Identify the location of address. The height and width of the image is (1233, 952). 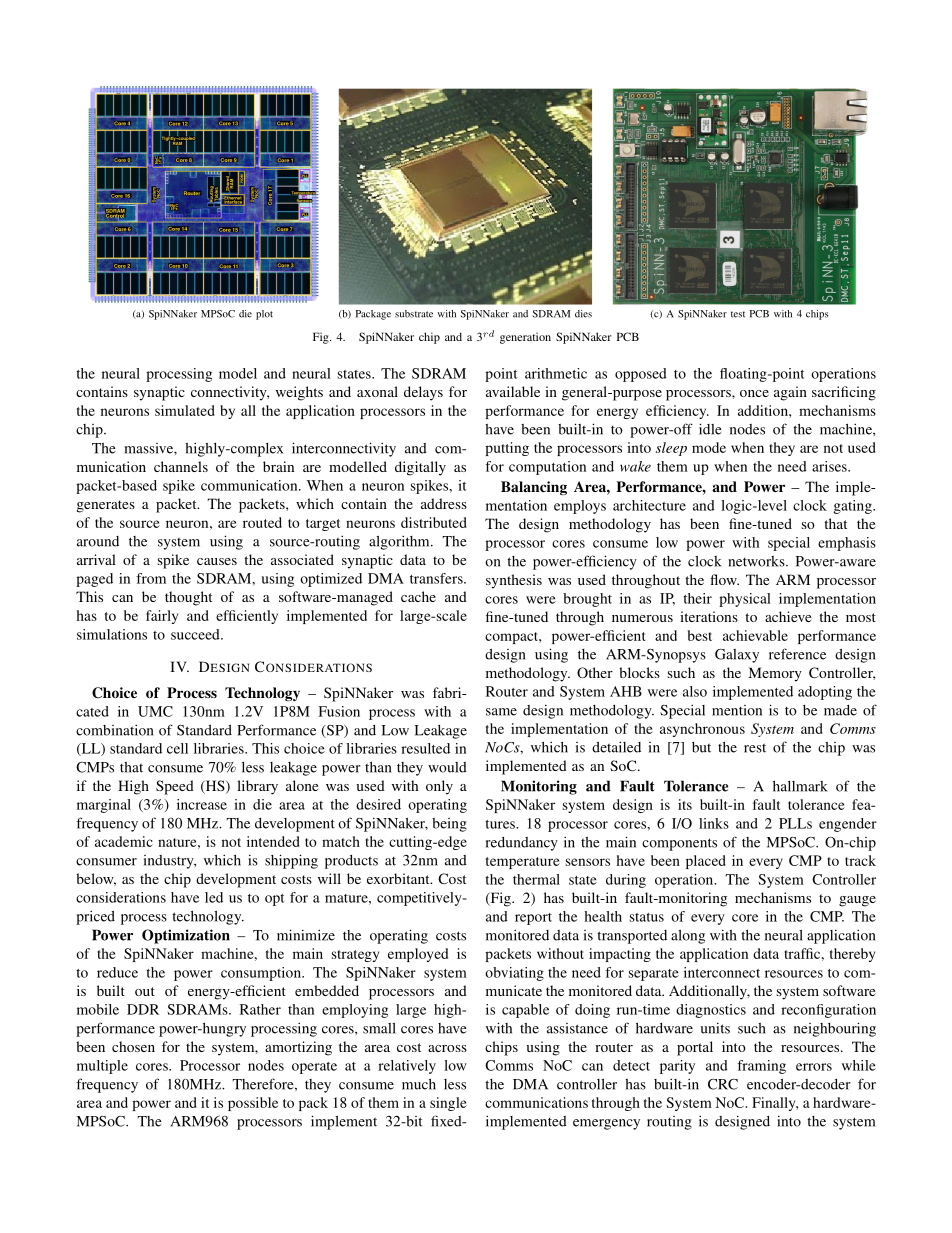
(444, 503).
